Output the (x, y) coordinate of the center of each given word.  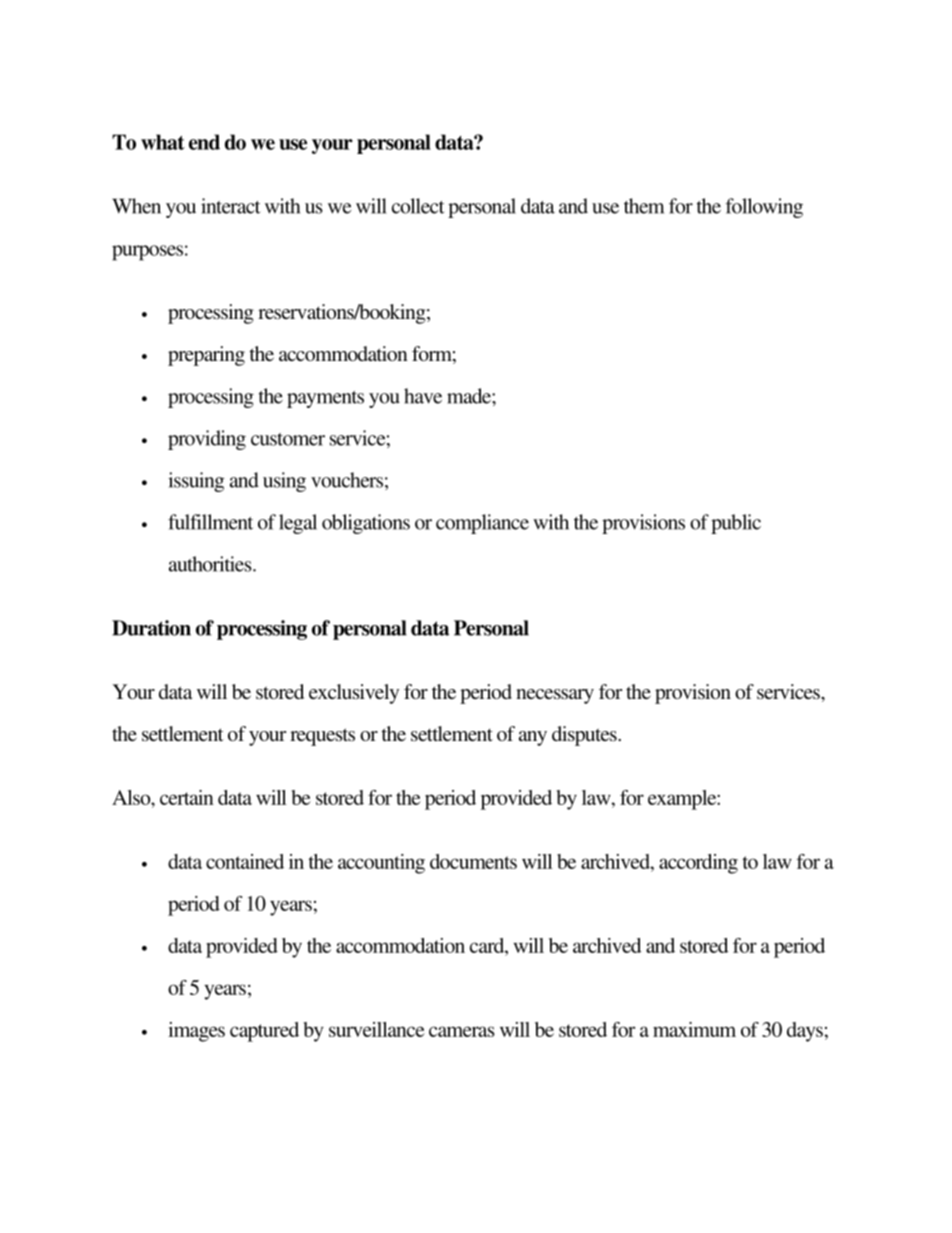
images (196, 1032)
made (470, 396)
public (736, 524)
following (764, 208)
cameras (462, 1031)
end (204, 142)
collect (418, 206)
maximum (694, 1029)
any (533, 738)
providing (207, 440)
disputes (585, 736)
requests (322, 737)
